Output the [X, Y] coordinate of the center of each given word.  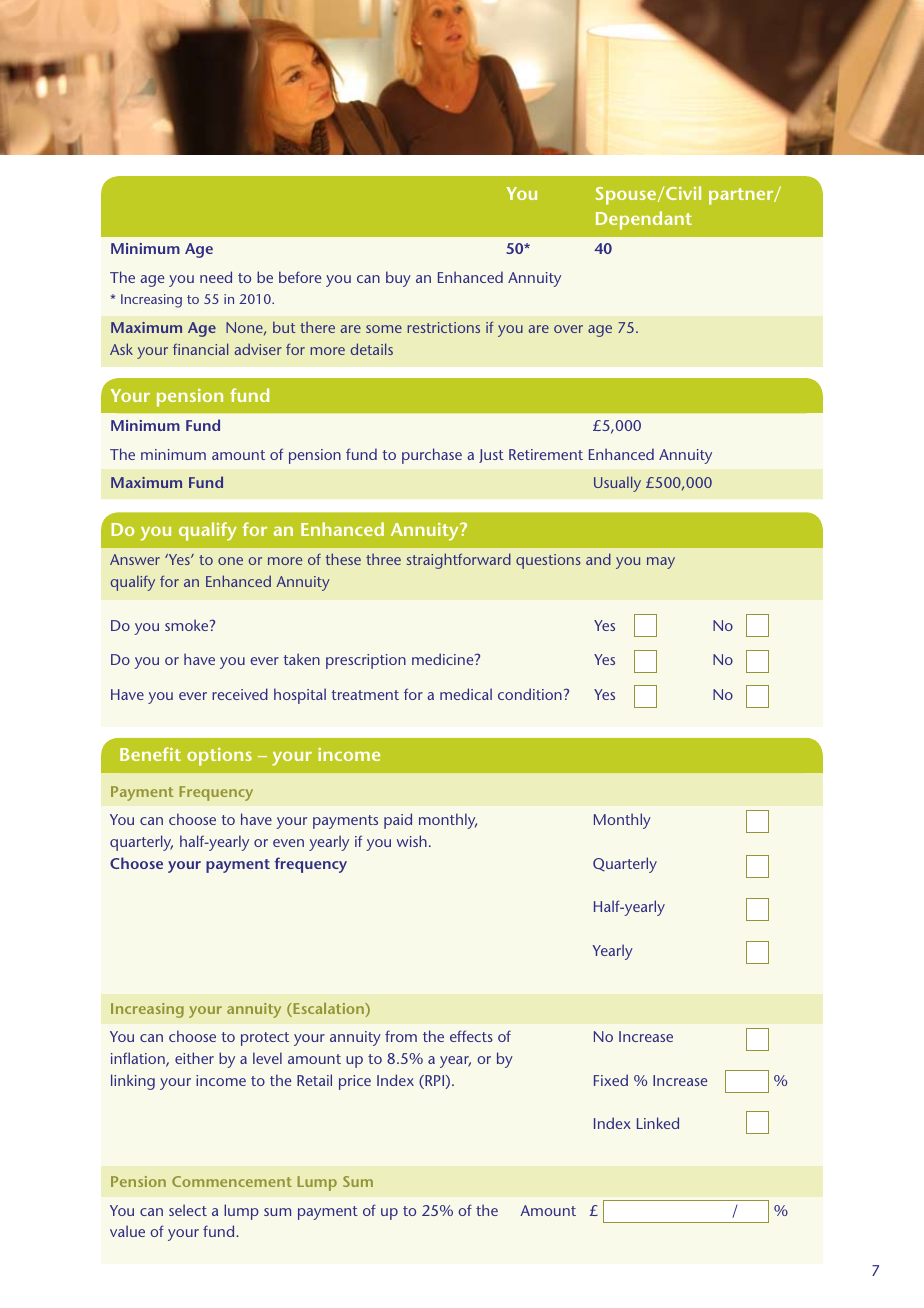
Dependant [644, 220]
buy [398, 279]
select [188, 1210]
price [355, 1082]
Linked [658, 1123]
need [216, 277]
